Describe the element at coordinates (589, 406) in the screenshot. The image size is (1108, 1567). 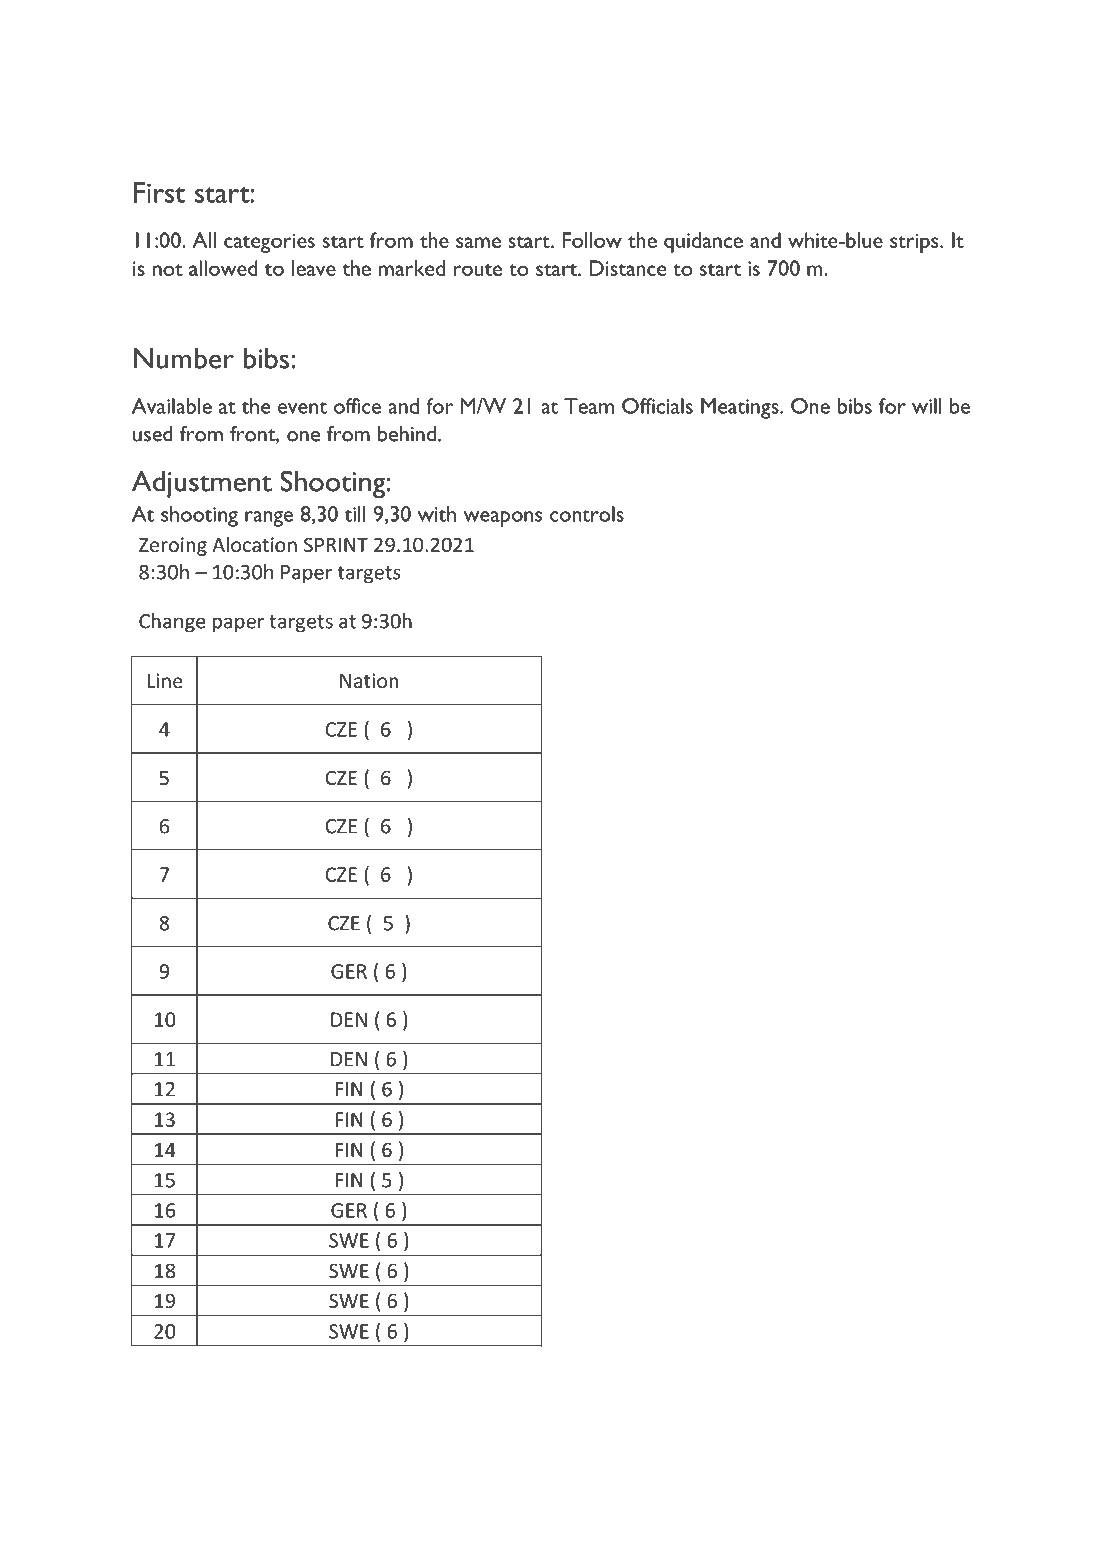
I see `Team` at that location.
